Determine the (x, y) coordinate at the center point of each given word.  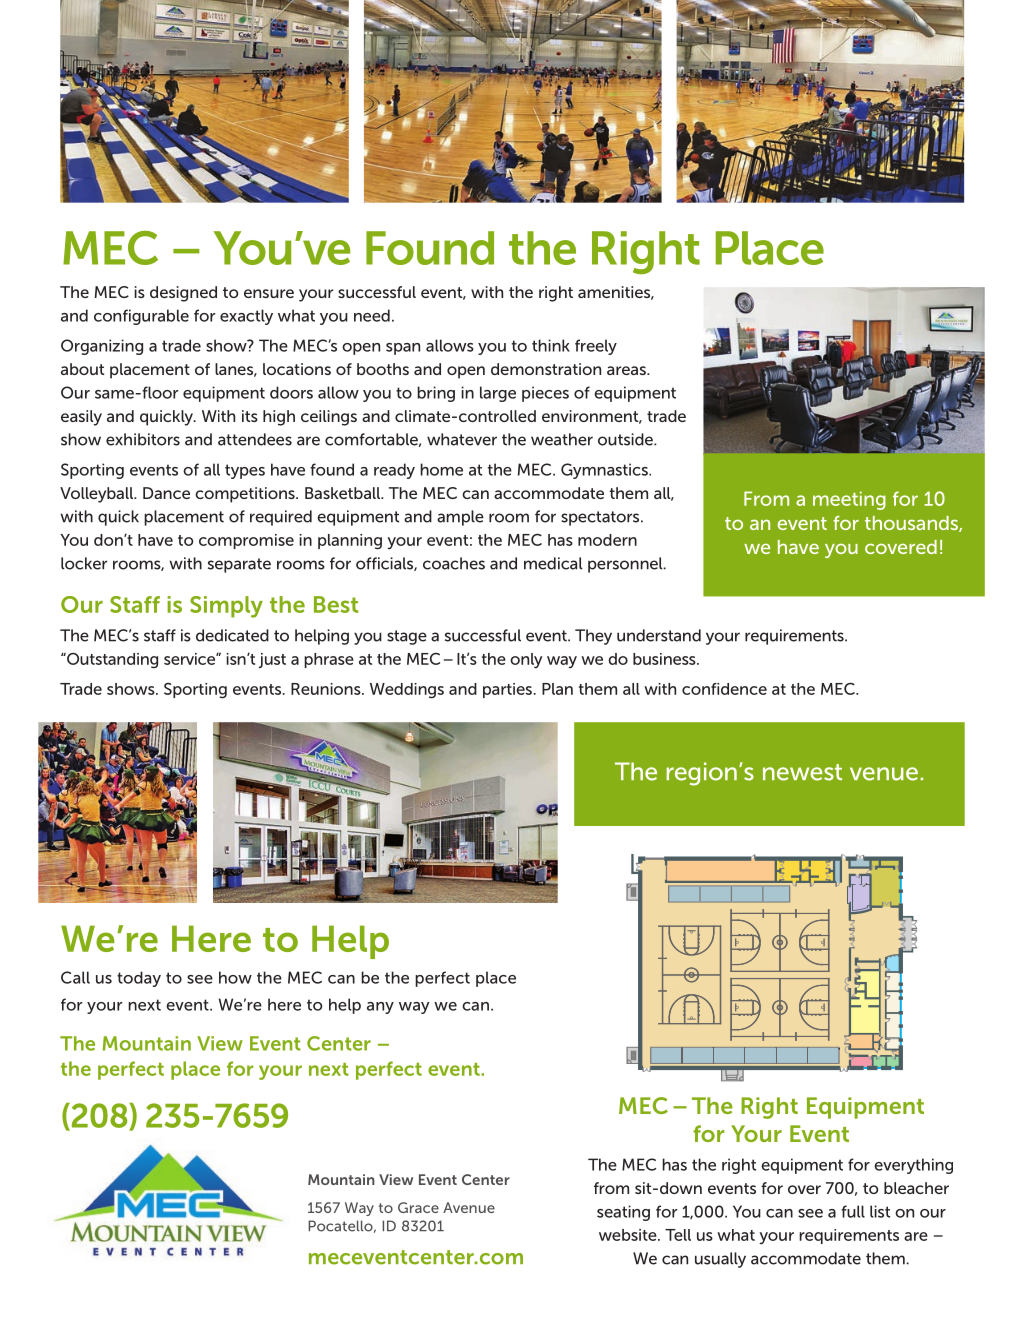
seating (623, 1213)
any (380, 1008)
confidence (724, 689)
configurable (141, 317)
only (526, 660)
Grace (418, 1207)
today (139, 979)
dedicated (232, 635)
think (551, 345)
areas (627, 370)
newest (802, 772)
